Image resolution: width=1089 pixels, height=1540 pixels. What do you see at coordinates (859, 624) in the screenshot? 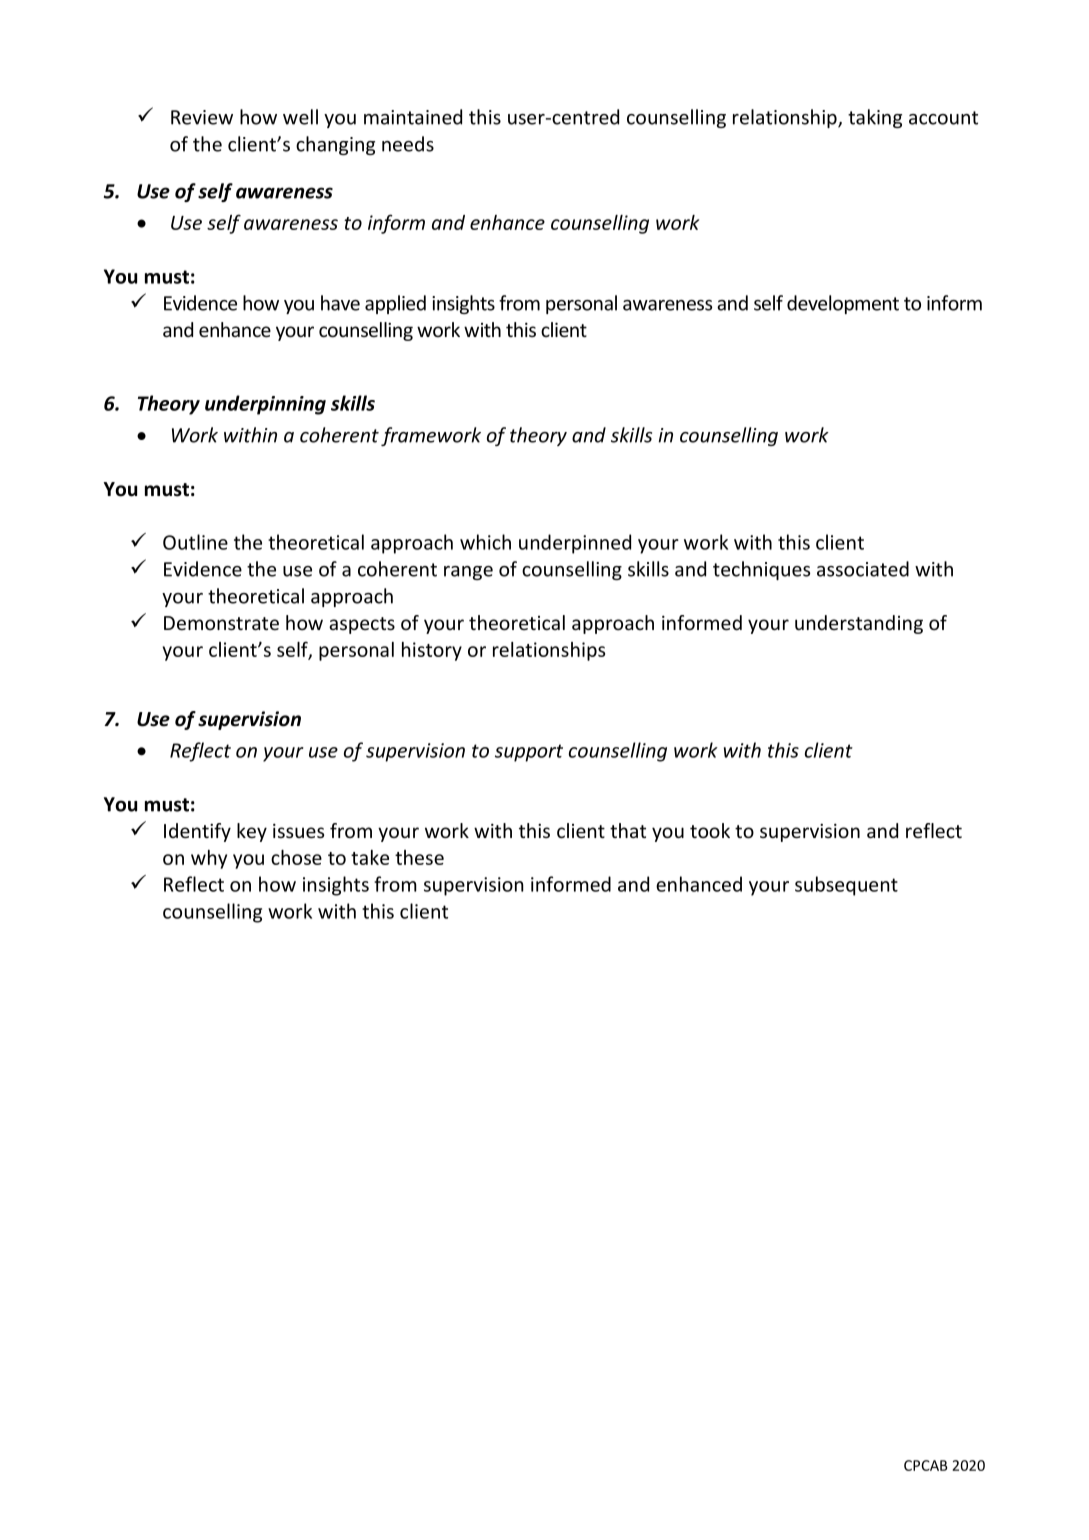
I see `understanding` at bounding box center [859, 624].
